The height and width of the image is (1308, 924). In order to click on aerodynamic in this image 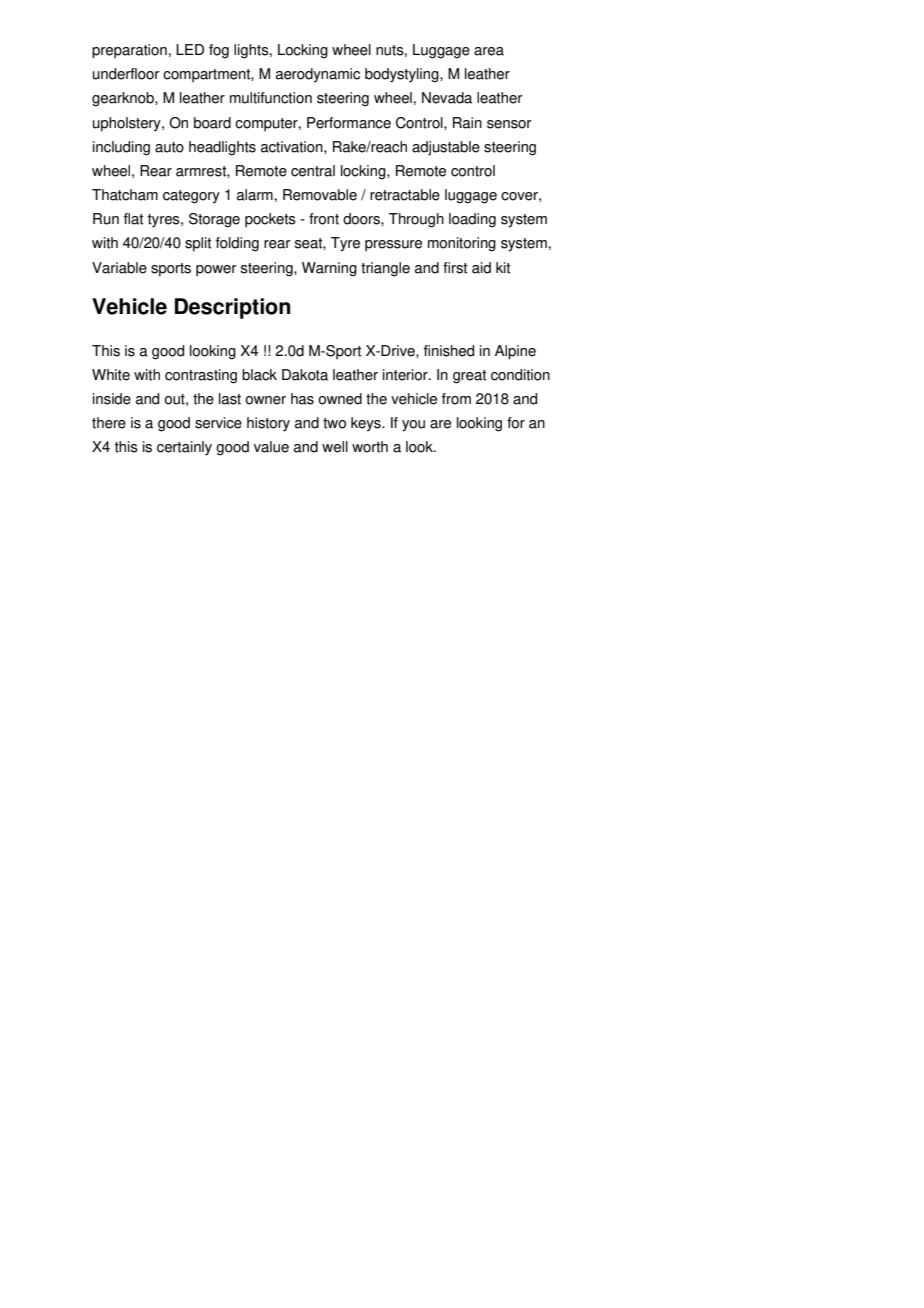, I will do `click(318, 75)`.
